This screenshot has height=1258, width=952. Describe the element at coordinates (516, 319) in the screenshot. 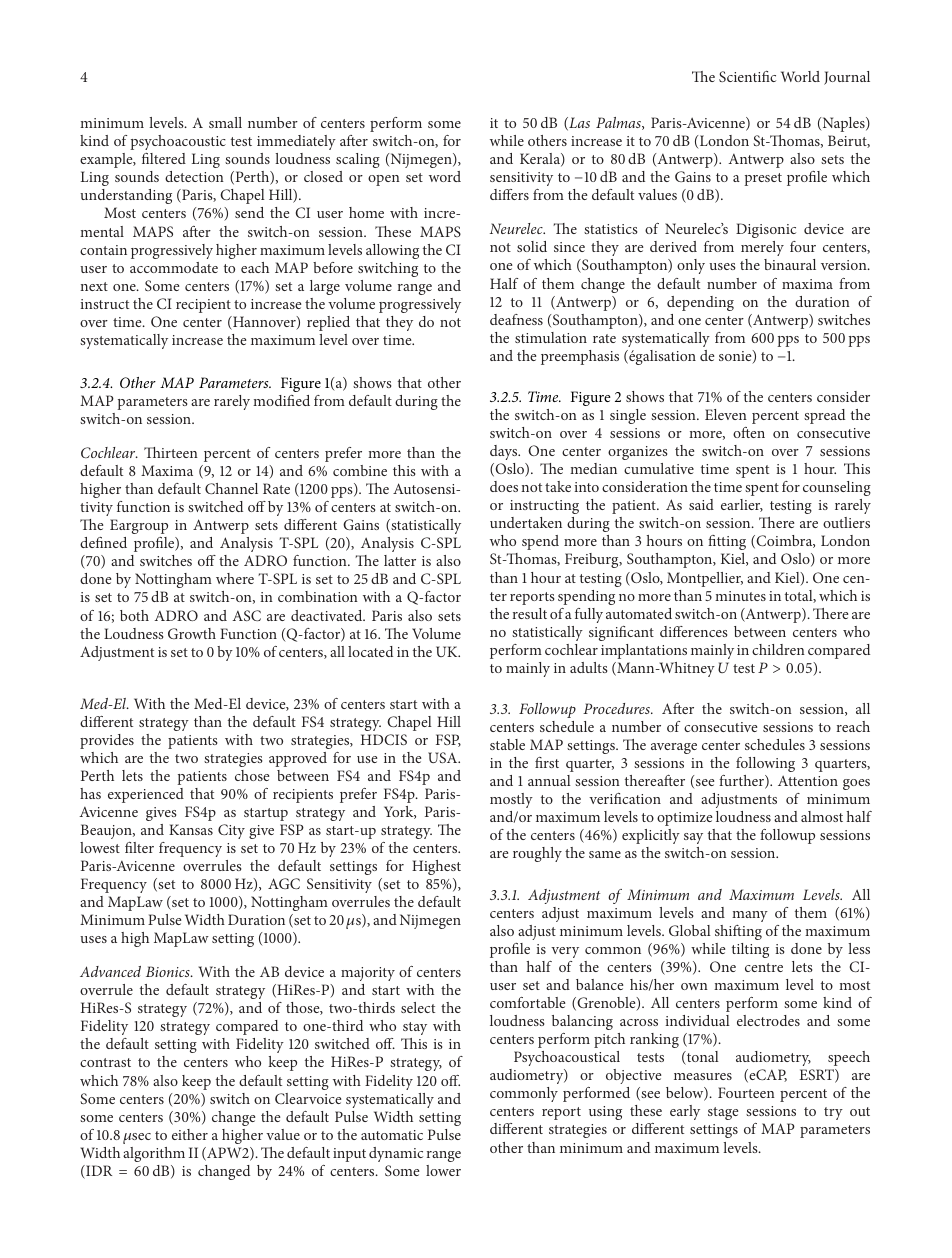

I see `deafness` at that location.
